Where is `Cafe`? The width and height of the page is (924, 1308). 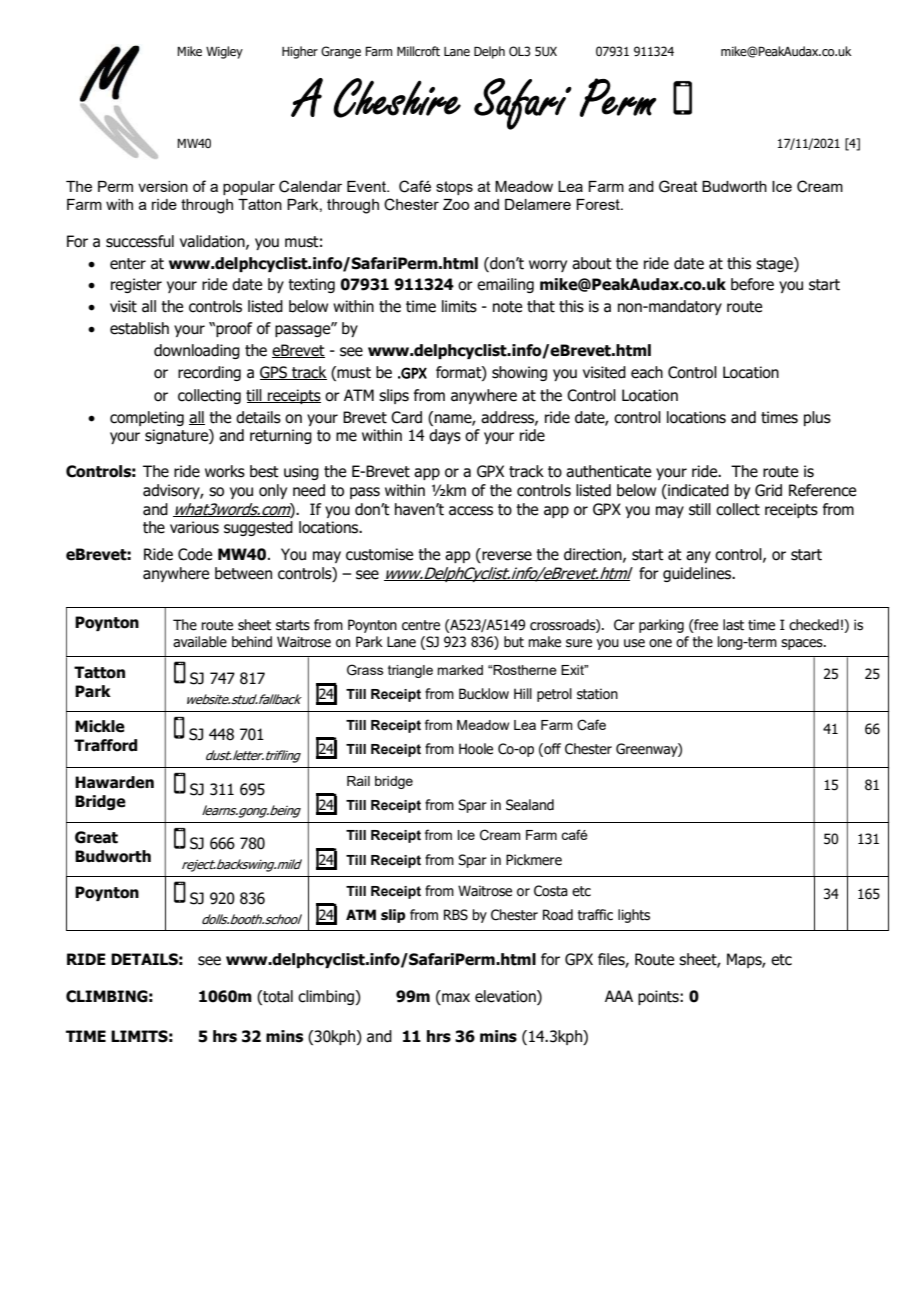 Cafe is located at coordinates (591, 725).
